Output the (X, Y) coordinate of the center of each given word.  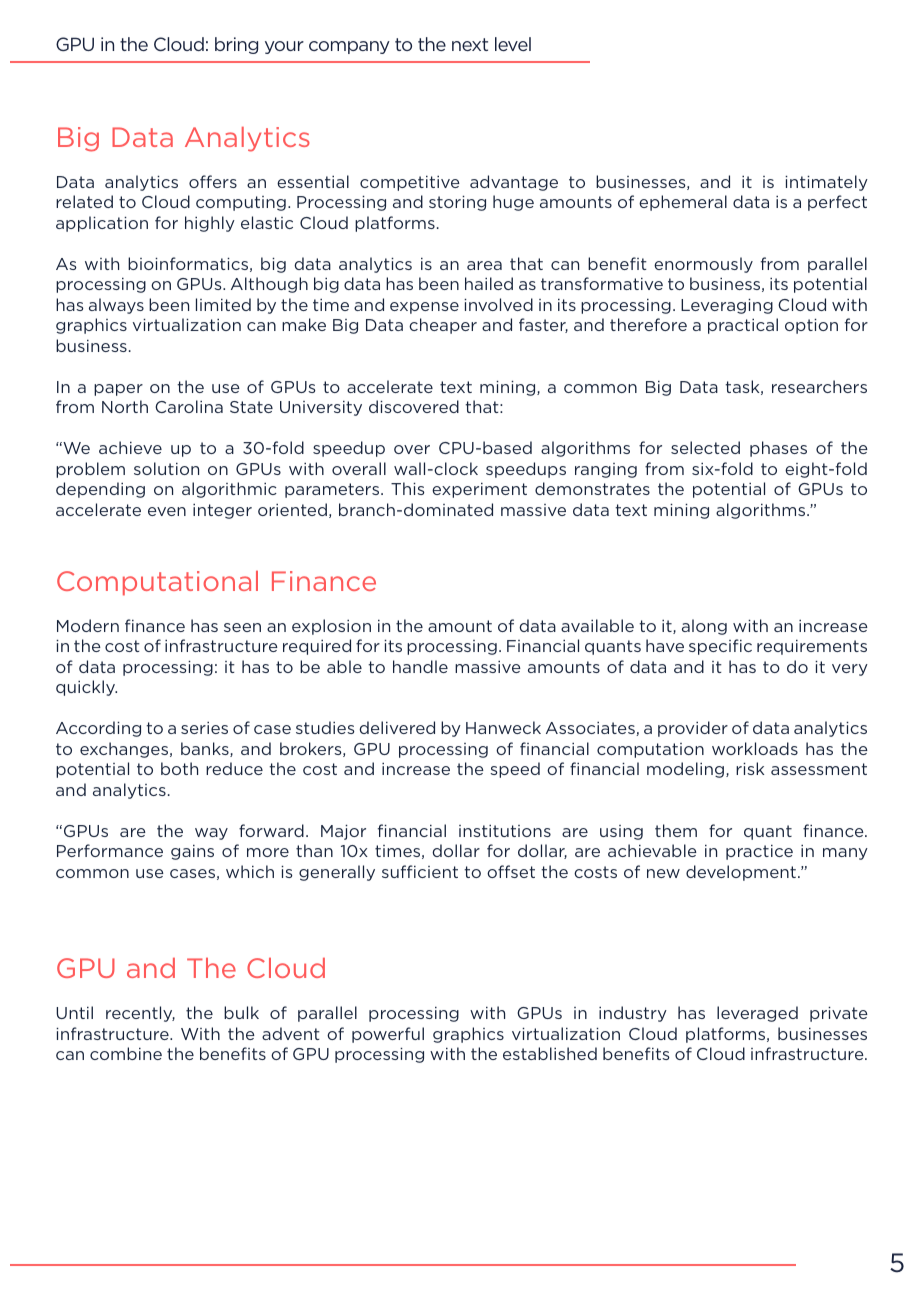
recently (140, 1014)
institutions (505, 831)
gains (192, 852)
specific (720, 647)
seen (242, 627)
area (484, 265)
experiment (479, 490)
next (470, 44)
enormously (703, 265)
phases (778, 449)
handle (420, 666)
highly (210, 224)
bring (236, 45)
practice (759, 852)
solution (166, 468)
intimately (826, 183)
